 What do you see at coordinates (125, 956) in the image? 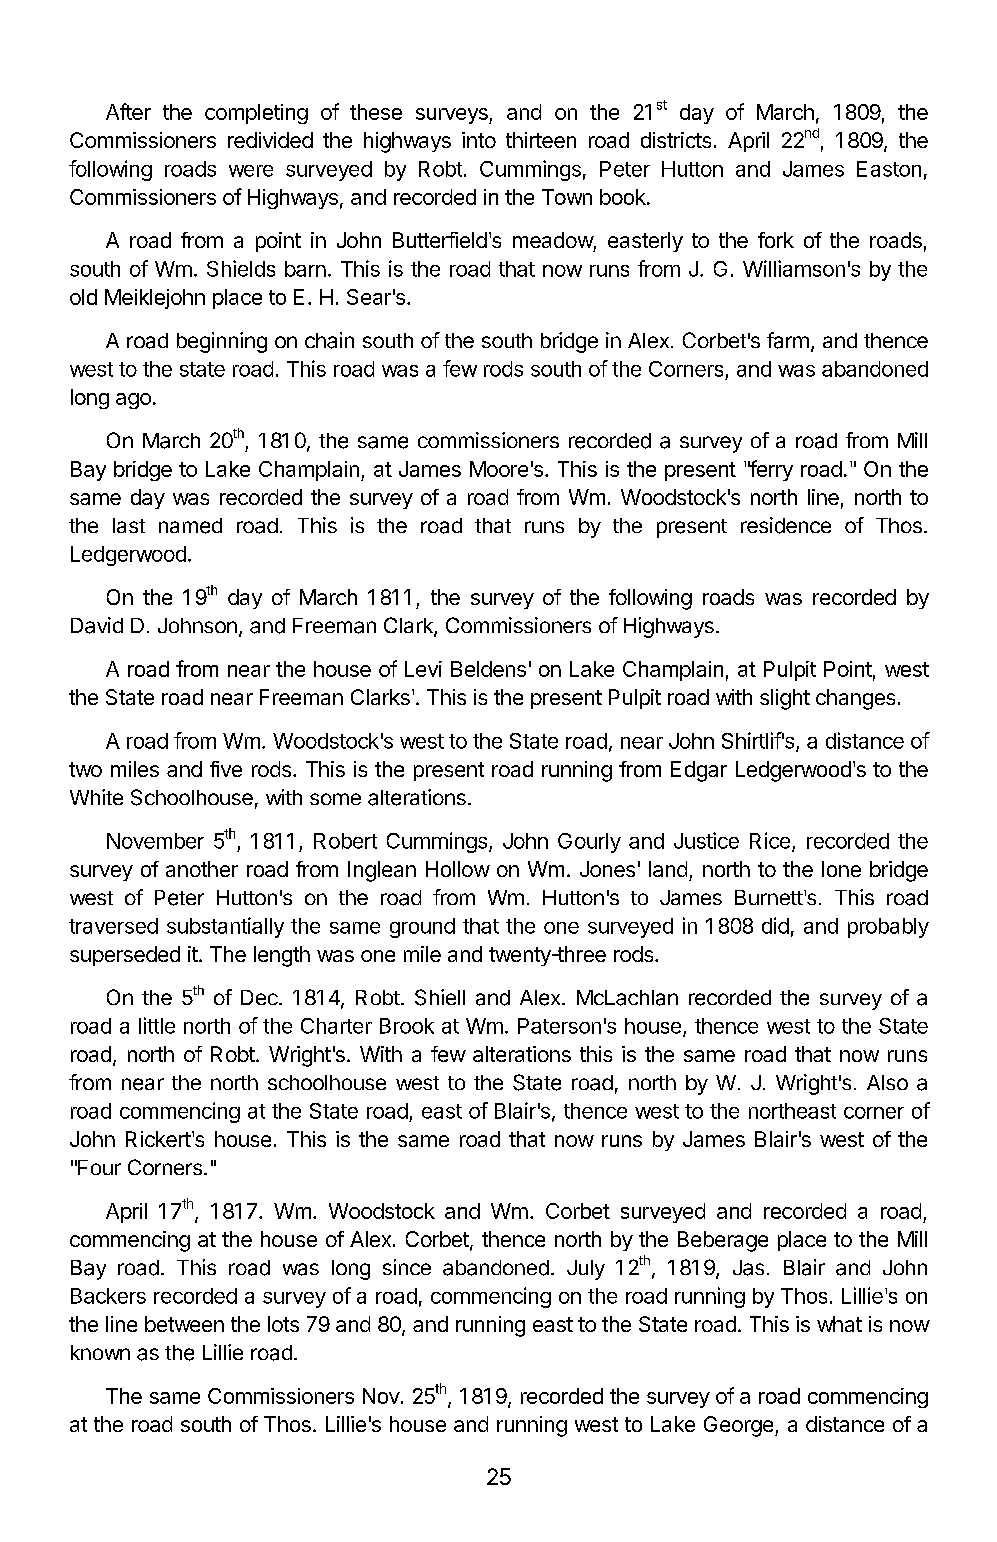
I see `superseded` at bounding box center [125, 956].
